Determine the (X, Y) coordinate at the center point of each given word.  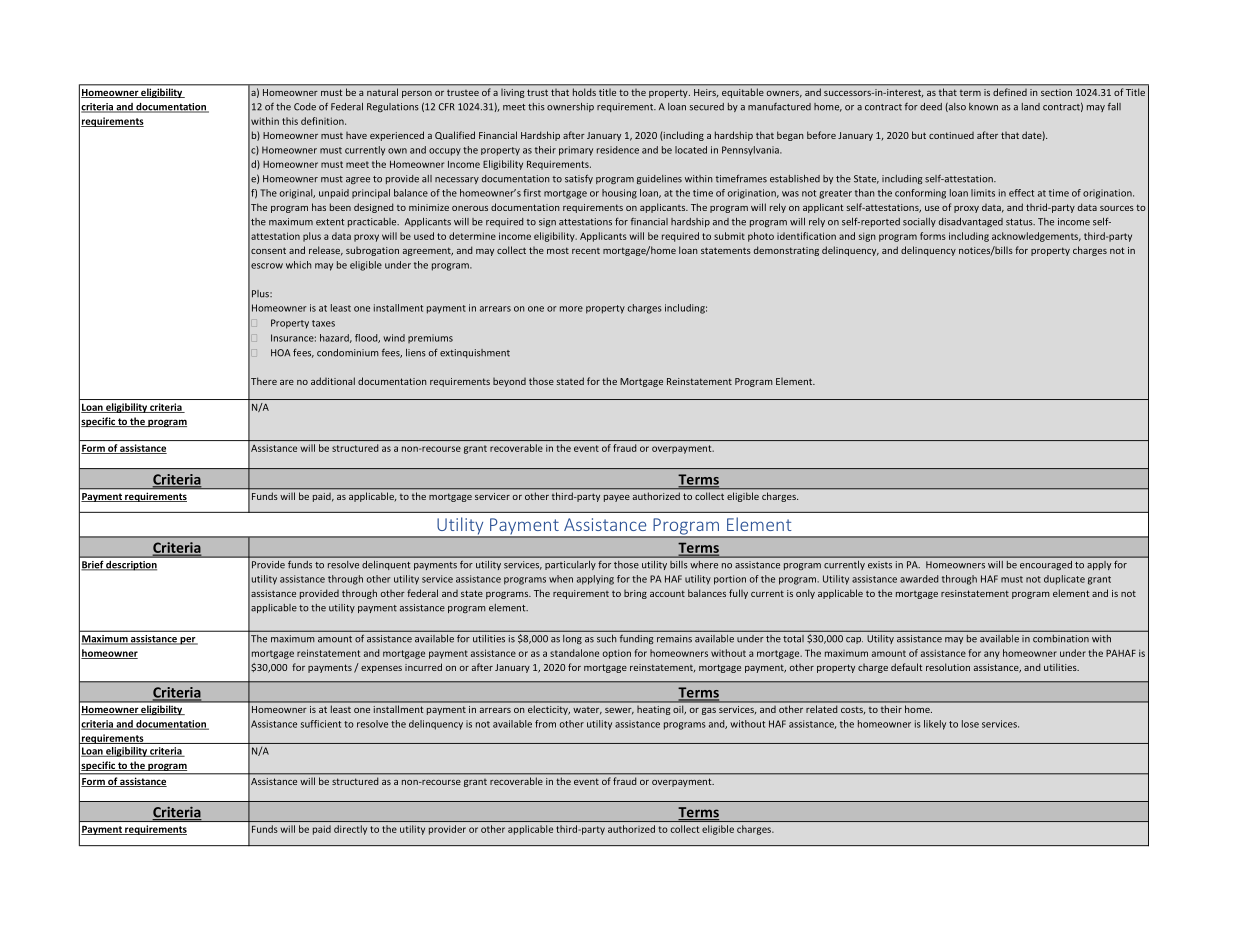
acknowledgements (1036, 237)
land (1031, 107)
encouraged (1046, 565)
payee (617, 498)
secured (706, 107)
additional (333, 381)
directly (350, 830)
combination (1061, 638)
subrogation (372, 251)
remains (674, 639)
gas (709, 711)
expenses (381, 669)
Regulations (393, 107)
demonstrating (786, 251)
